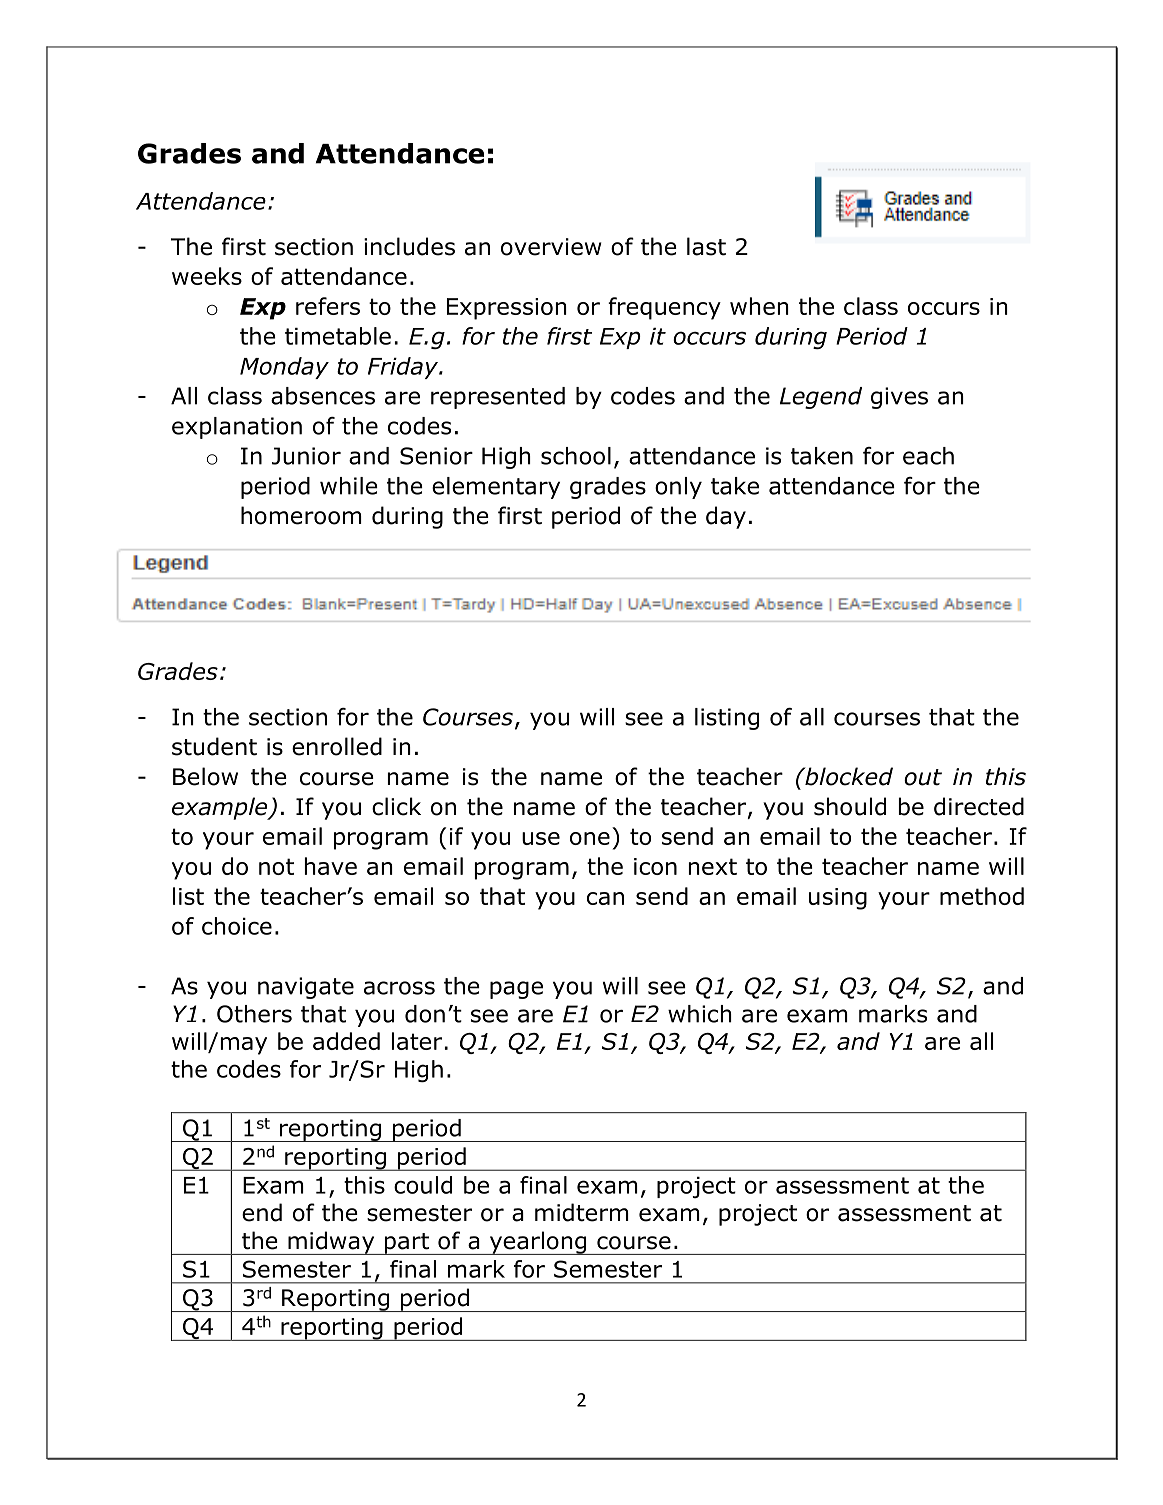 The width and height of the page is (1163, 1505). Describe the element at coordinates (582, 1212) in the page. I see `midterm` at that location.
